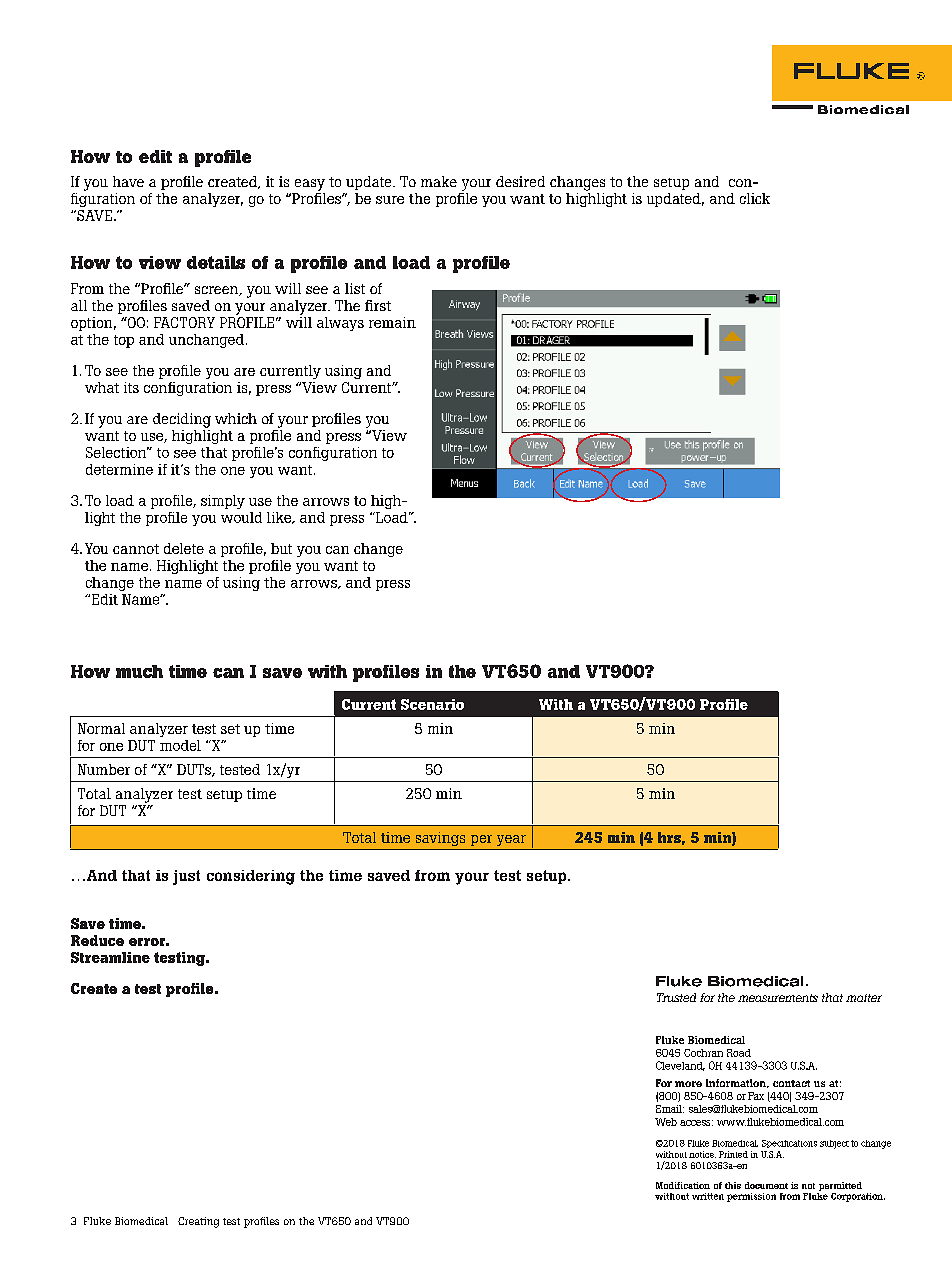 The height and width of the image is (1270, 952). What do you see at coordinates (864, 998) in the image?
I see `matter` at bounding box center [864, 998].
